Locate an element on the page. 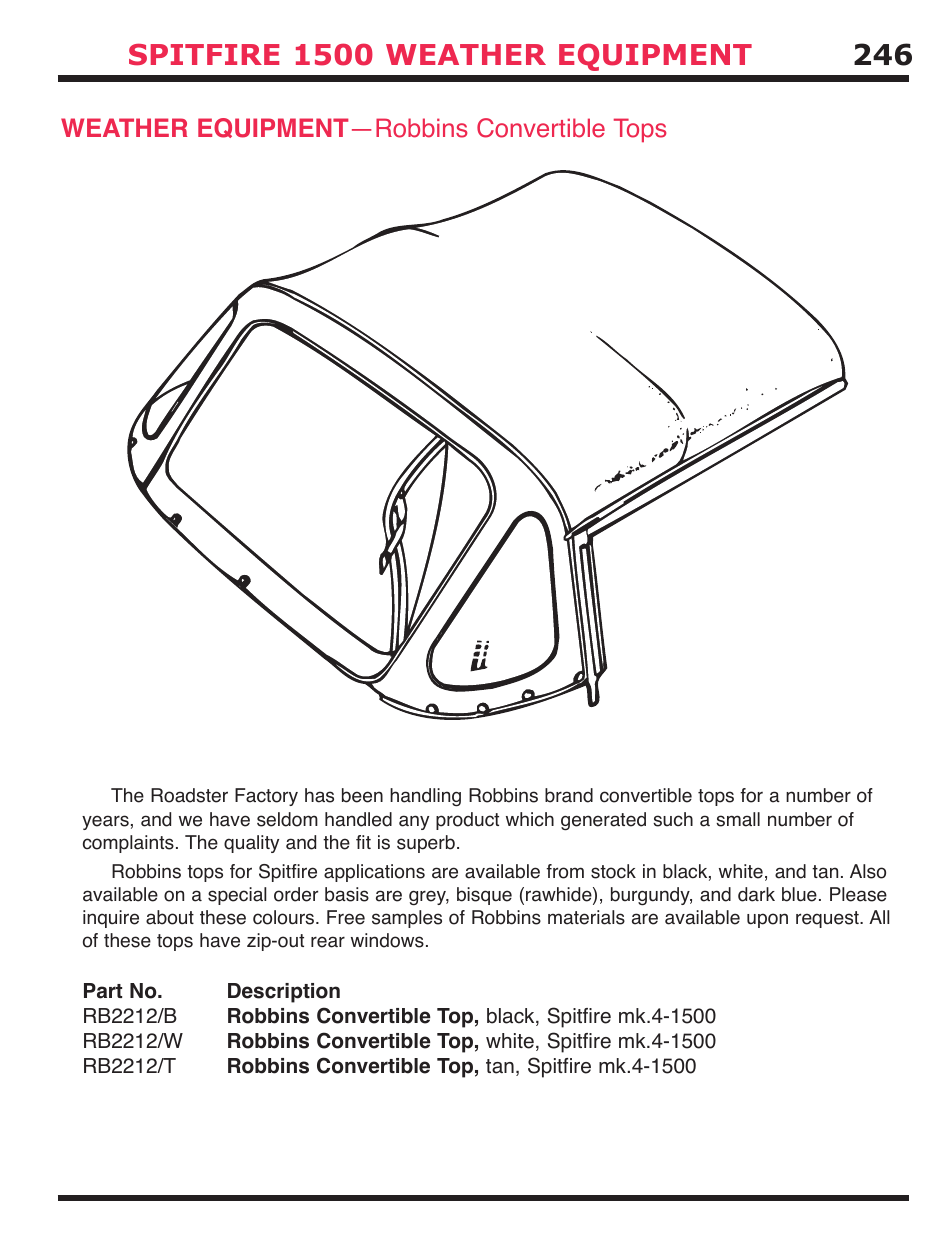 The width and height of the image is (952, 1241). small is located at coordinates (738, 819).
